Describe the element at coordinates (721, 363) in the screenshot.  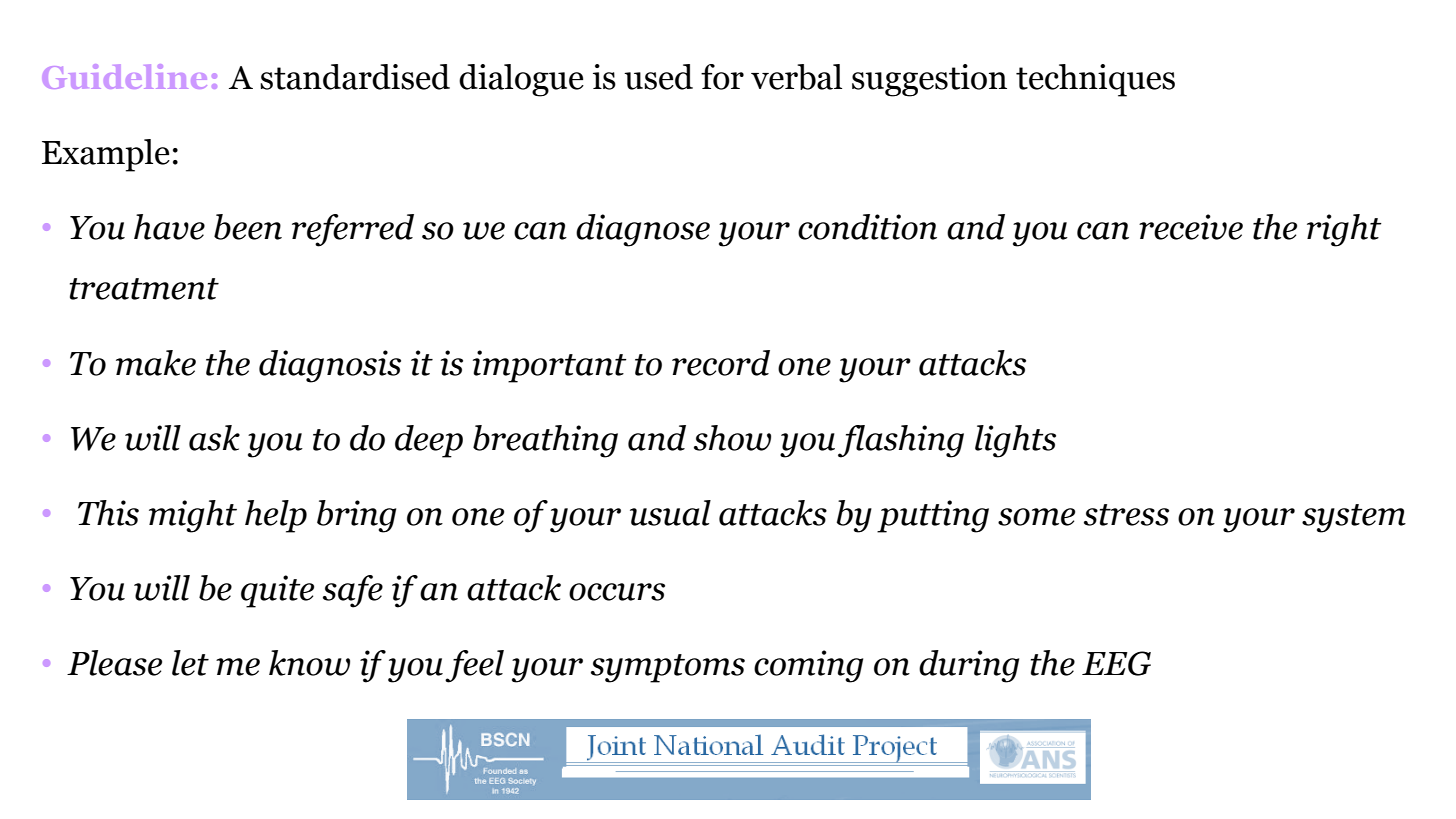
I see `record` at that location.
